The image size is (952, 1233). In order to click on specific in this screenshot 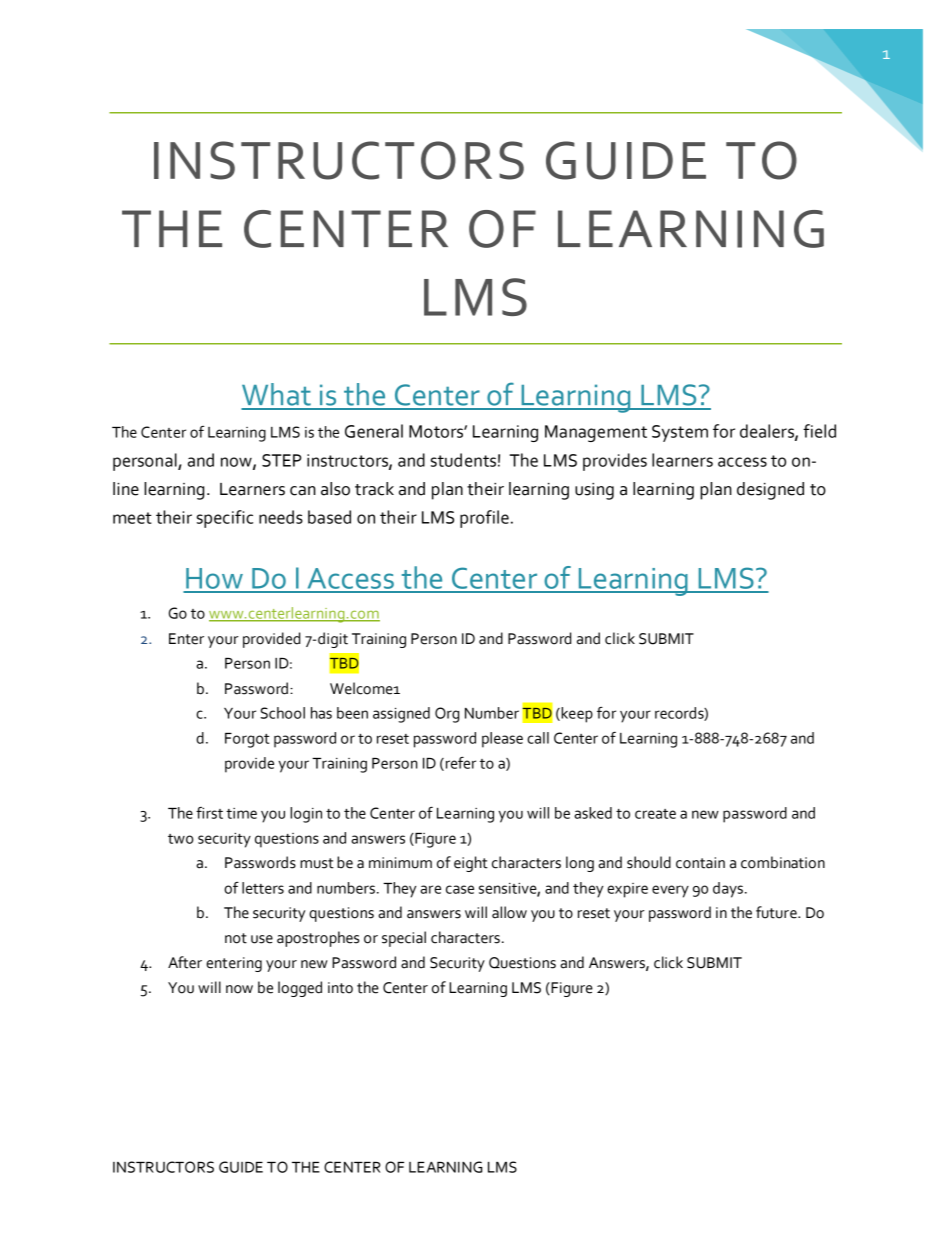, I will do `click(225, 519)`.
